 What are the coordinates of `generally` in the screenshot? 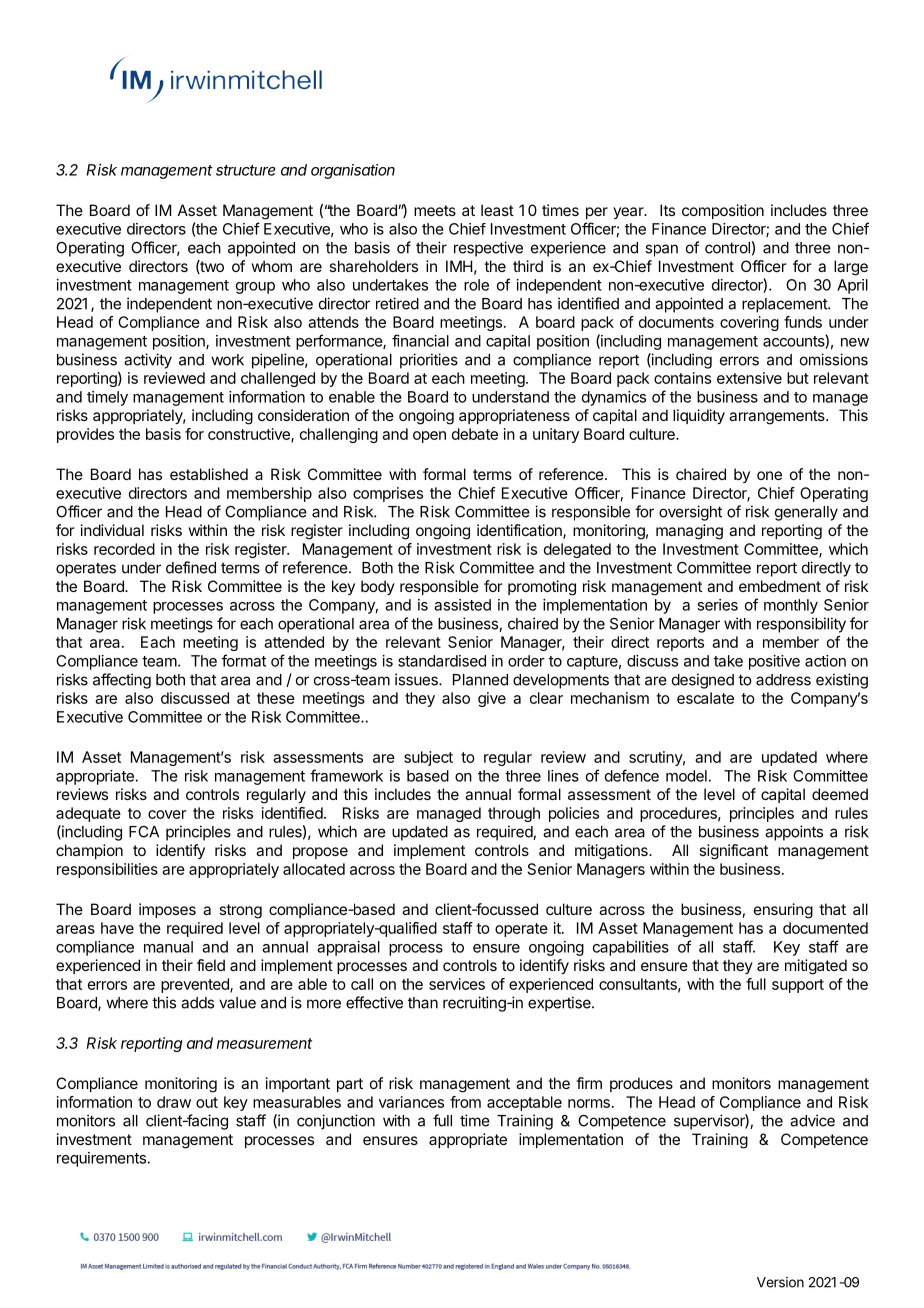 It's located at (806, 513).
